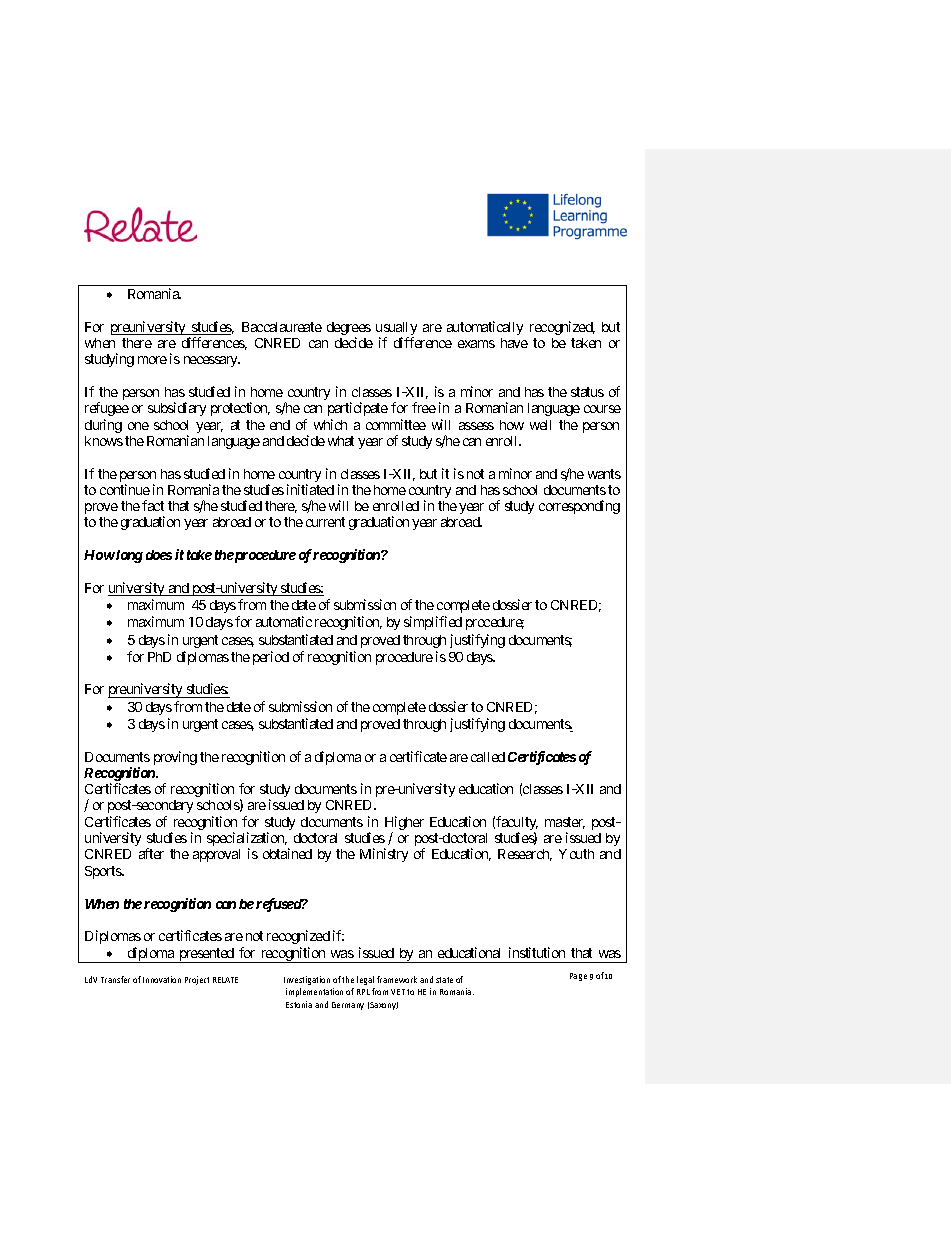 This screenshot has height=1233, width=952. I want to click on called, so click(488, 757).
